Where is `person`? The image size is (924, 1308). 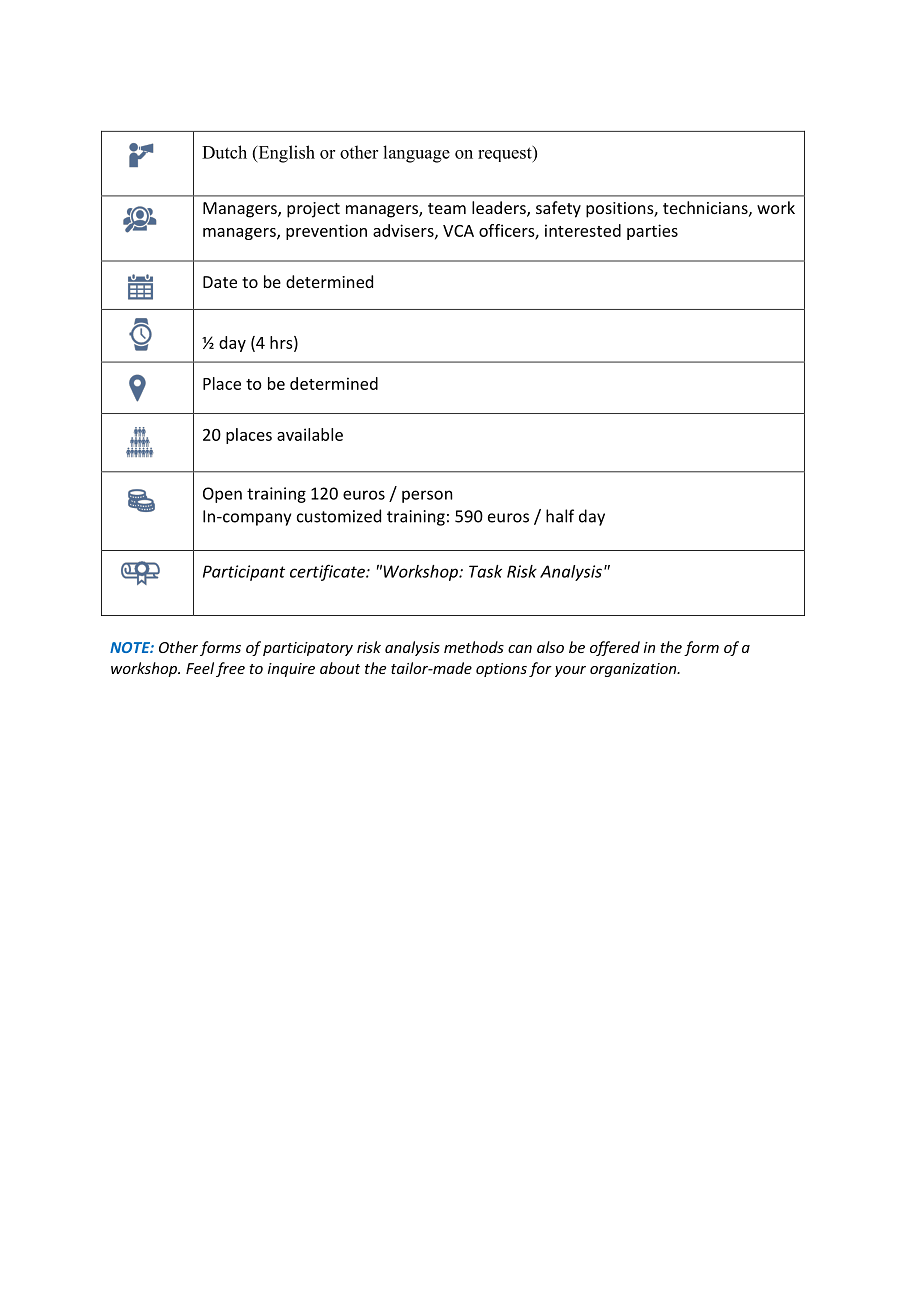
person is located at coordinates (427, 496).
